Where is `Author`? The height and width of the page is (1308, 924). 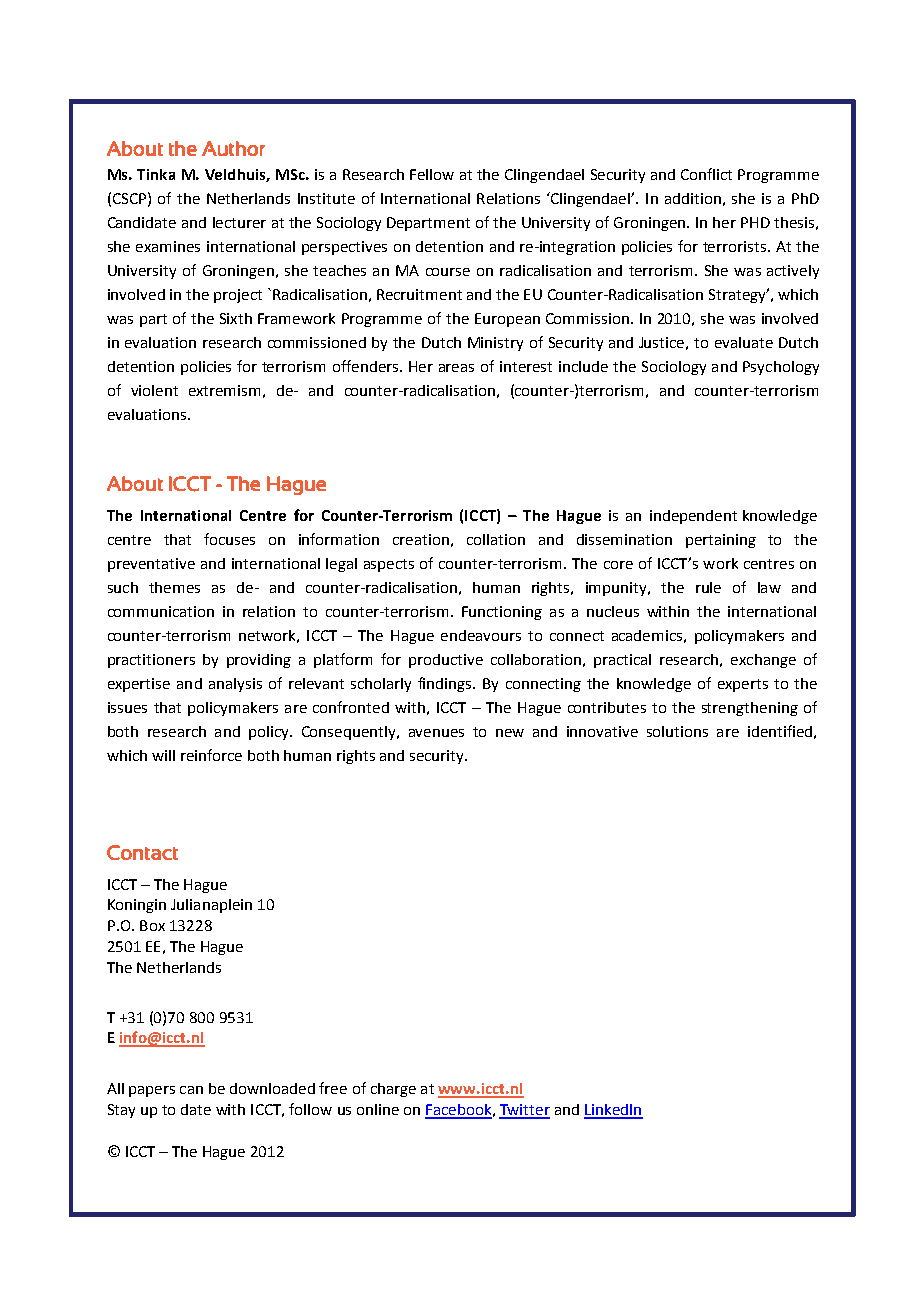 Author is located at coordinates (233, 148).
